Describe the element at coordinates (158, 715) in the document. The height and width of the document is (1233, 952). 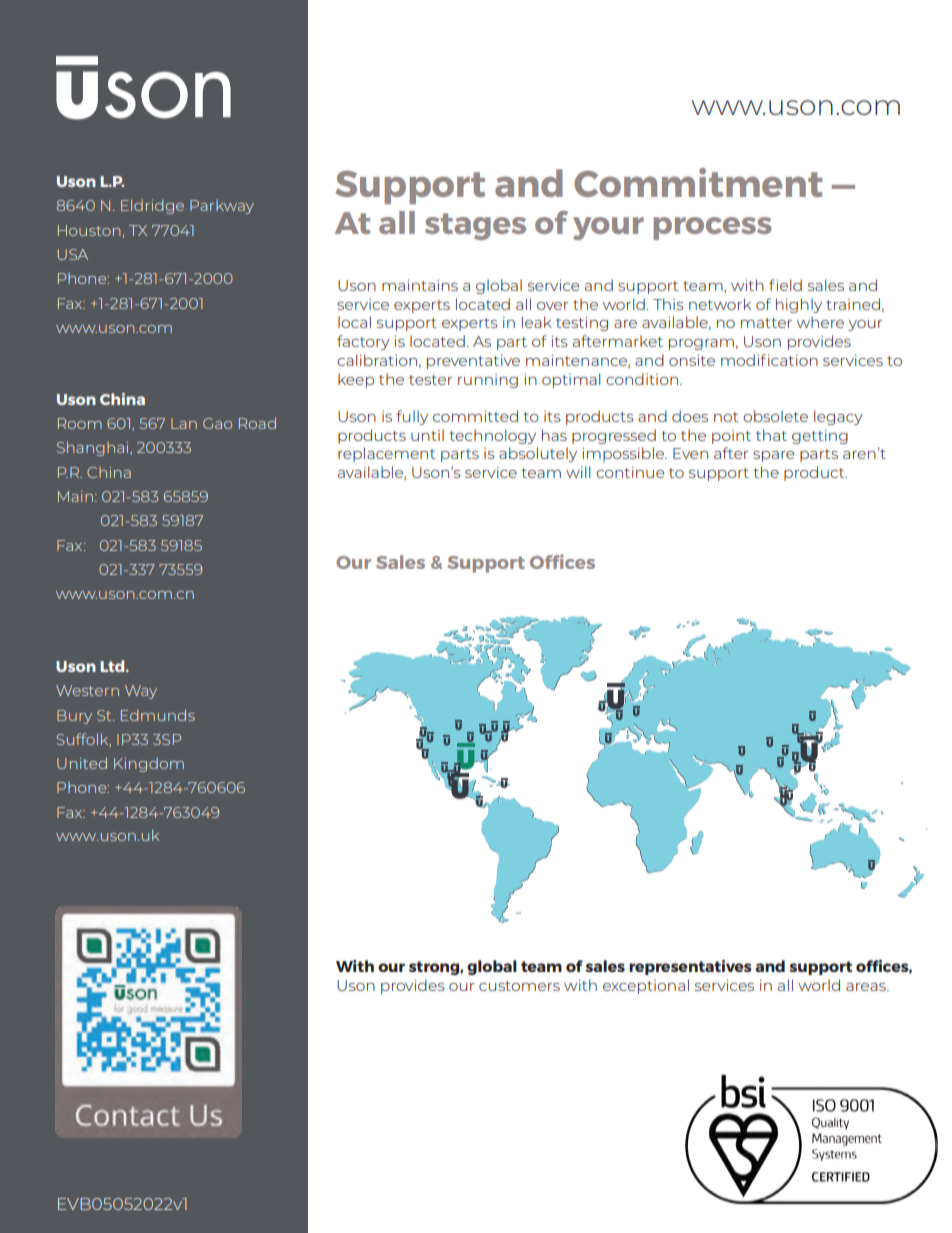
I see `Edmunds` at that location.
